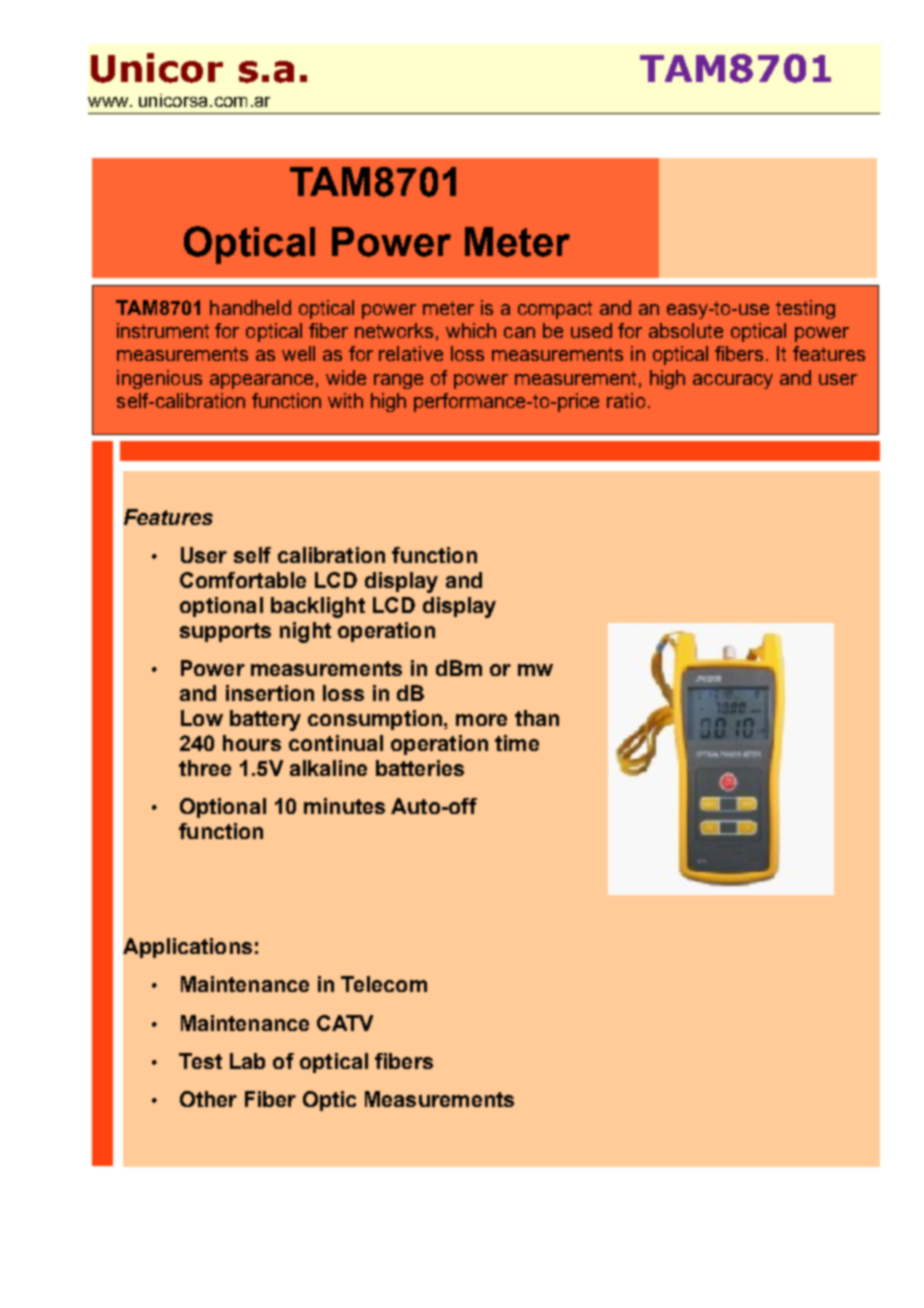 This page has height=1308, width=924. What do you see at coordinates (517, 743) in the page?
I see `time` at bounding box center [517, 743].
